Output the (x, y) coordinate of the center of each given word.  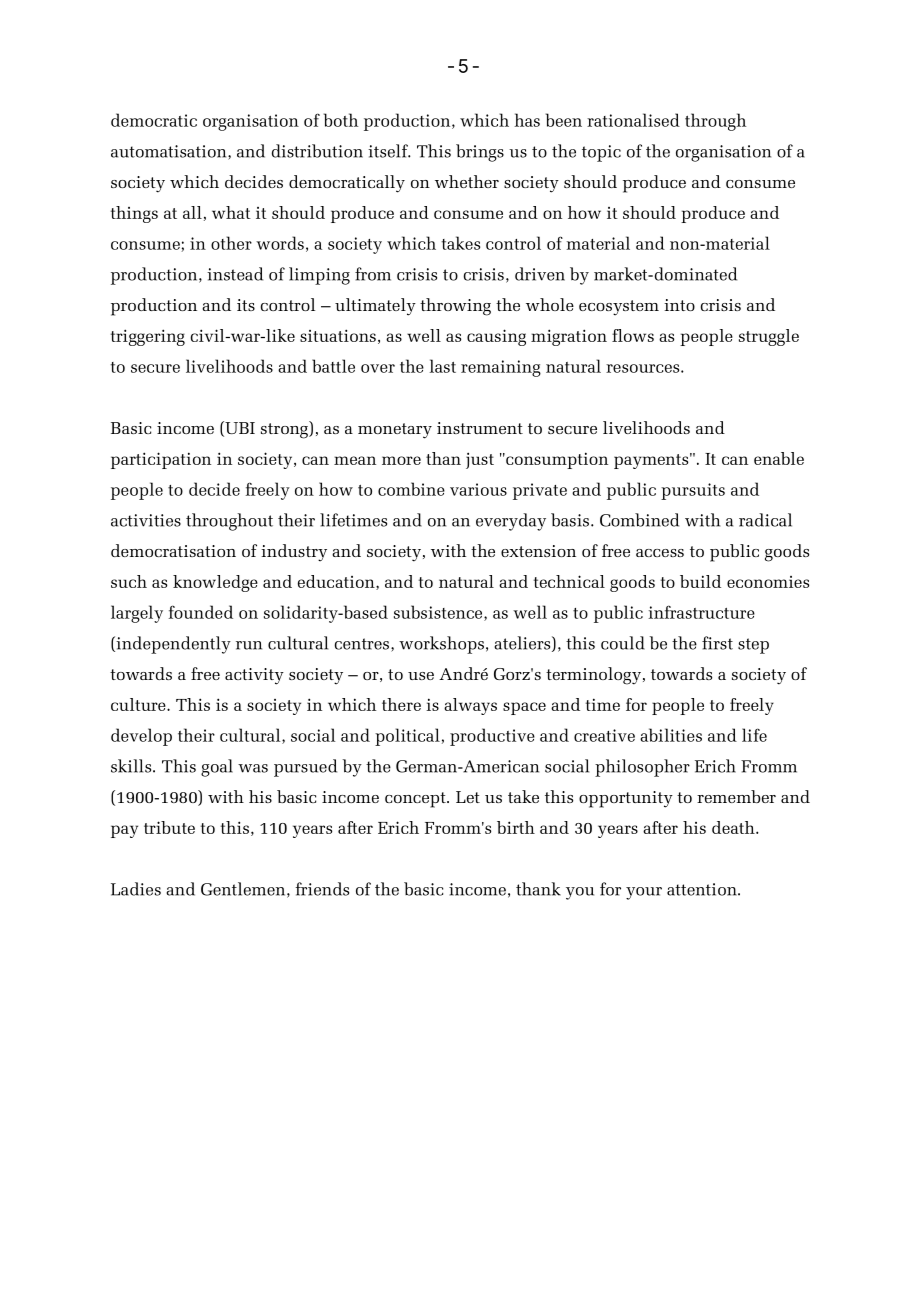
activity (254, 676)
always (470, 706)
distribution (317, 151)
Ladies (136, 889)
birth (516, 827)
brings (480, 153)
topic (601, 153)
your (644, 893)
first (717, 643)
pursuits (693, 491)
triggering (148, 337)
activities (146, 520)
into (679, 305)
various (478, 489)
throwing (455, 307)
